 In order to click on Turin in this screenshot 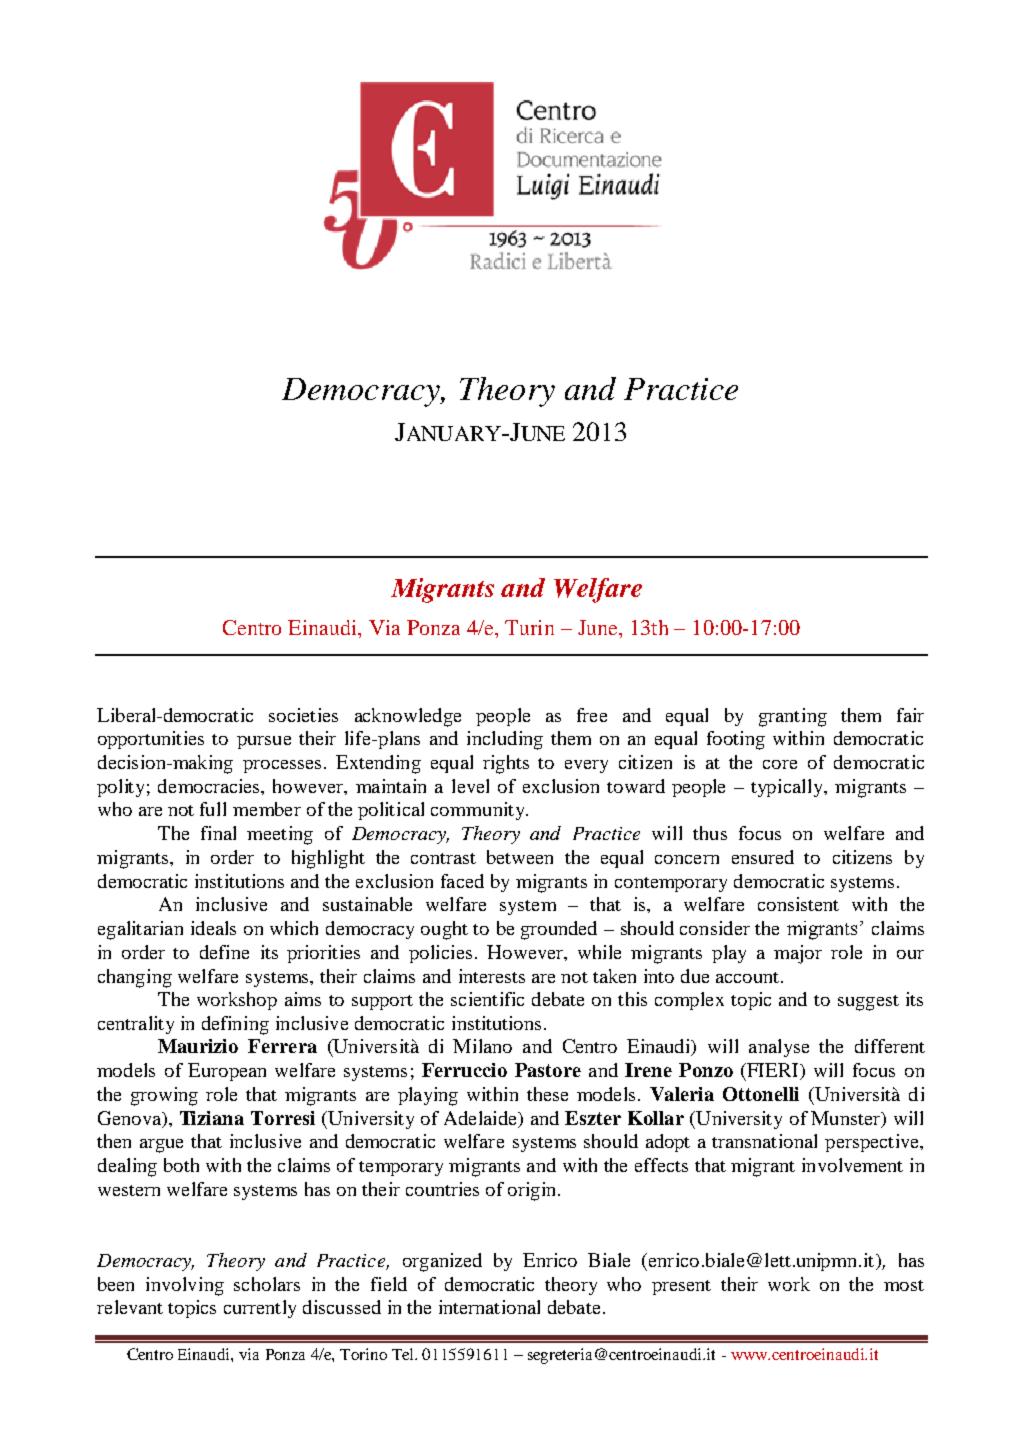, I will do `click(529, 627)`.
